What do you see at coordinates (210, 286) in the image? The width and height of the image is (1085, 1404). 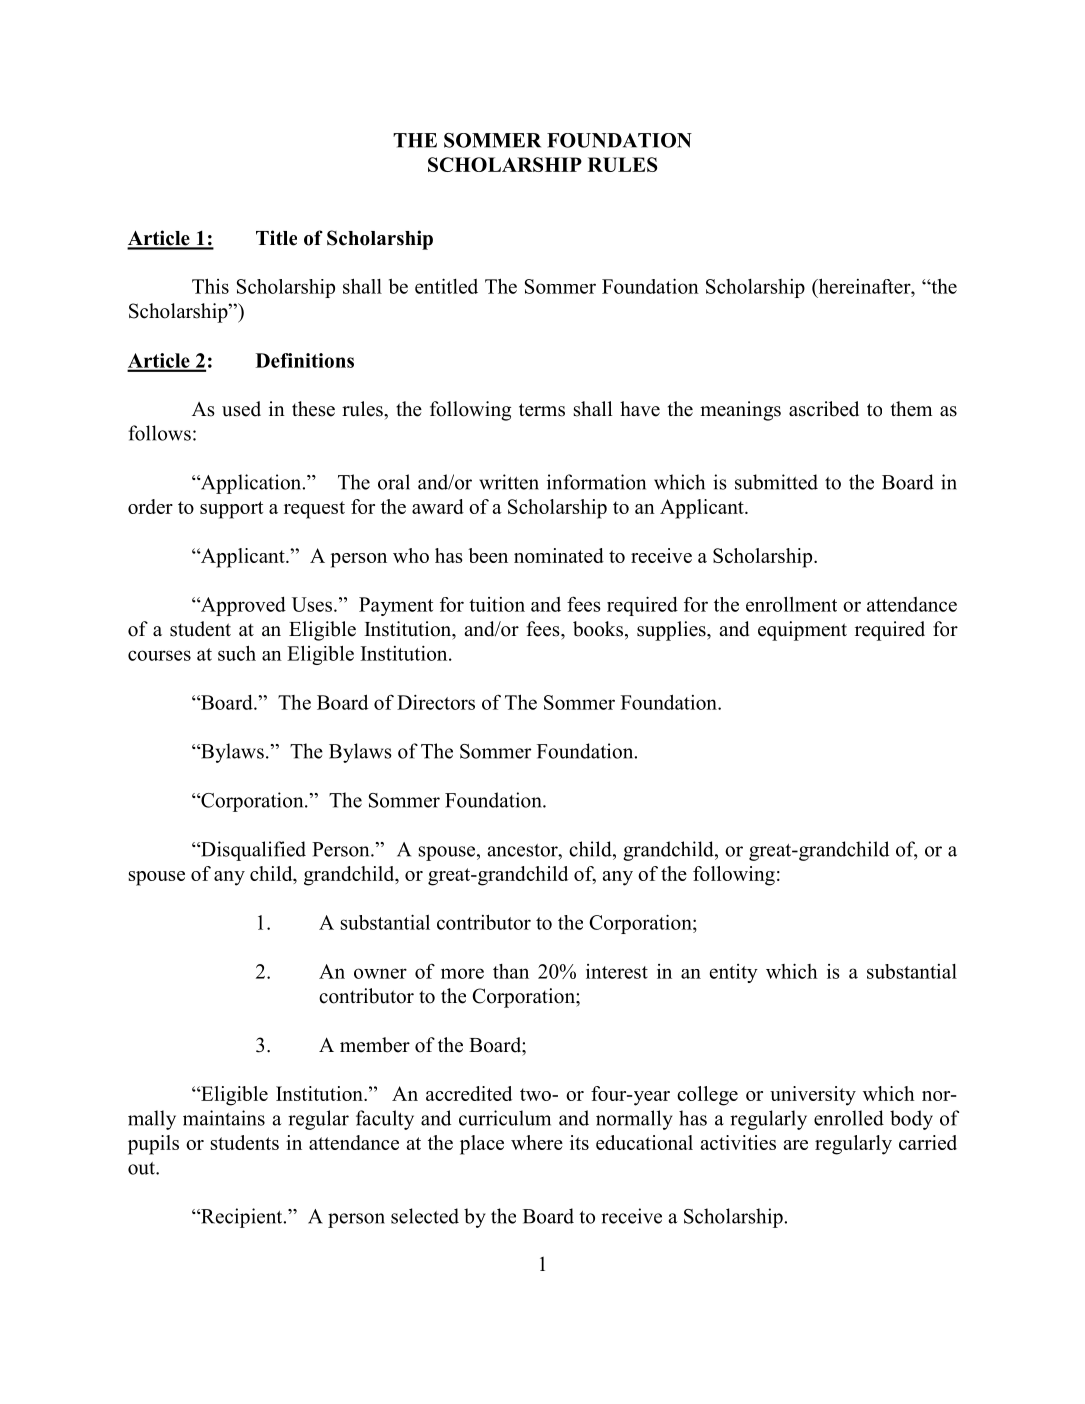 I see `This` at bounding box center [210, 286].
